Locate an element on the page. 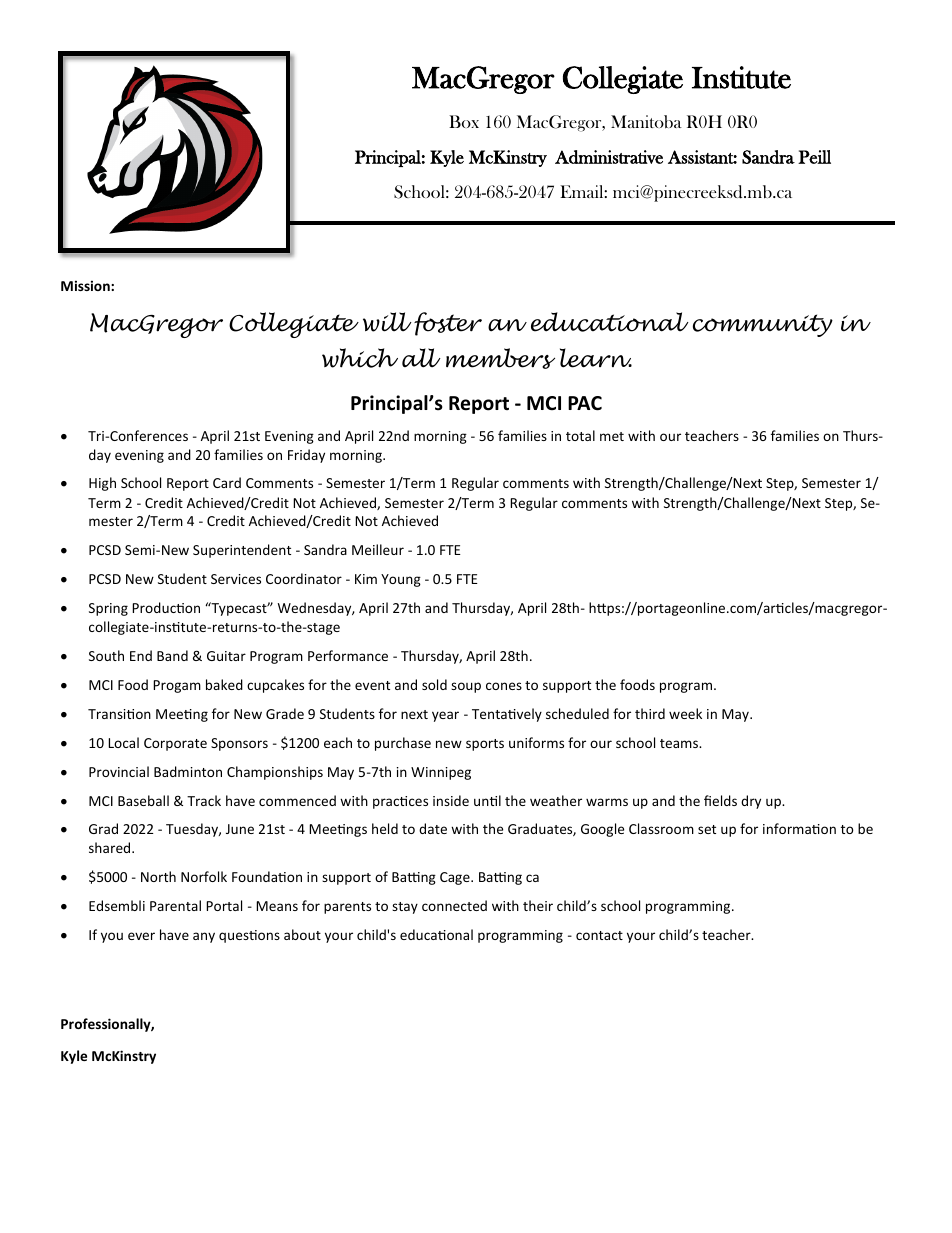 The image size is (952, 1233). Superintendent is located at coordinates (242, 551).
